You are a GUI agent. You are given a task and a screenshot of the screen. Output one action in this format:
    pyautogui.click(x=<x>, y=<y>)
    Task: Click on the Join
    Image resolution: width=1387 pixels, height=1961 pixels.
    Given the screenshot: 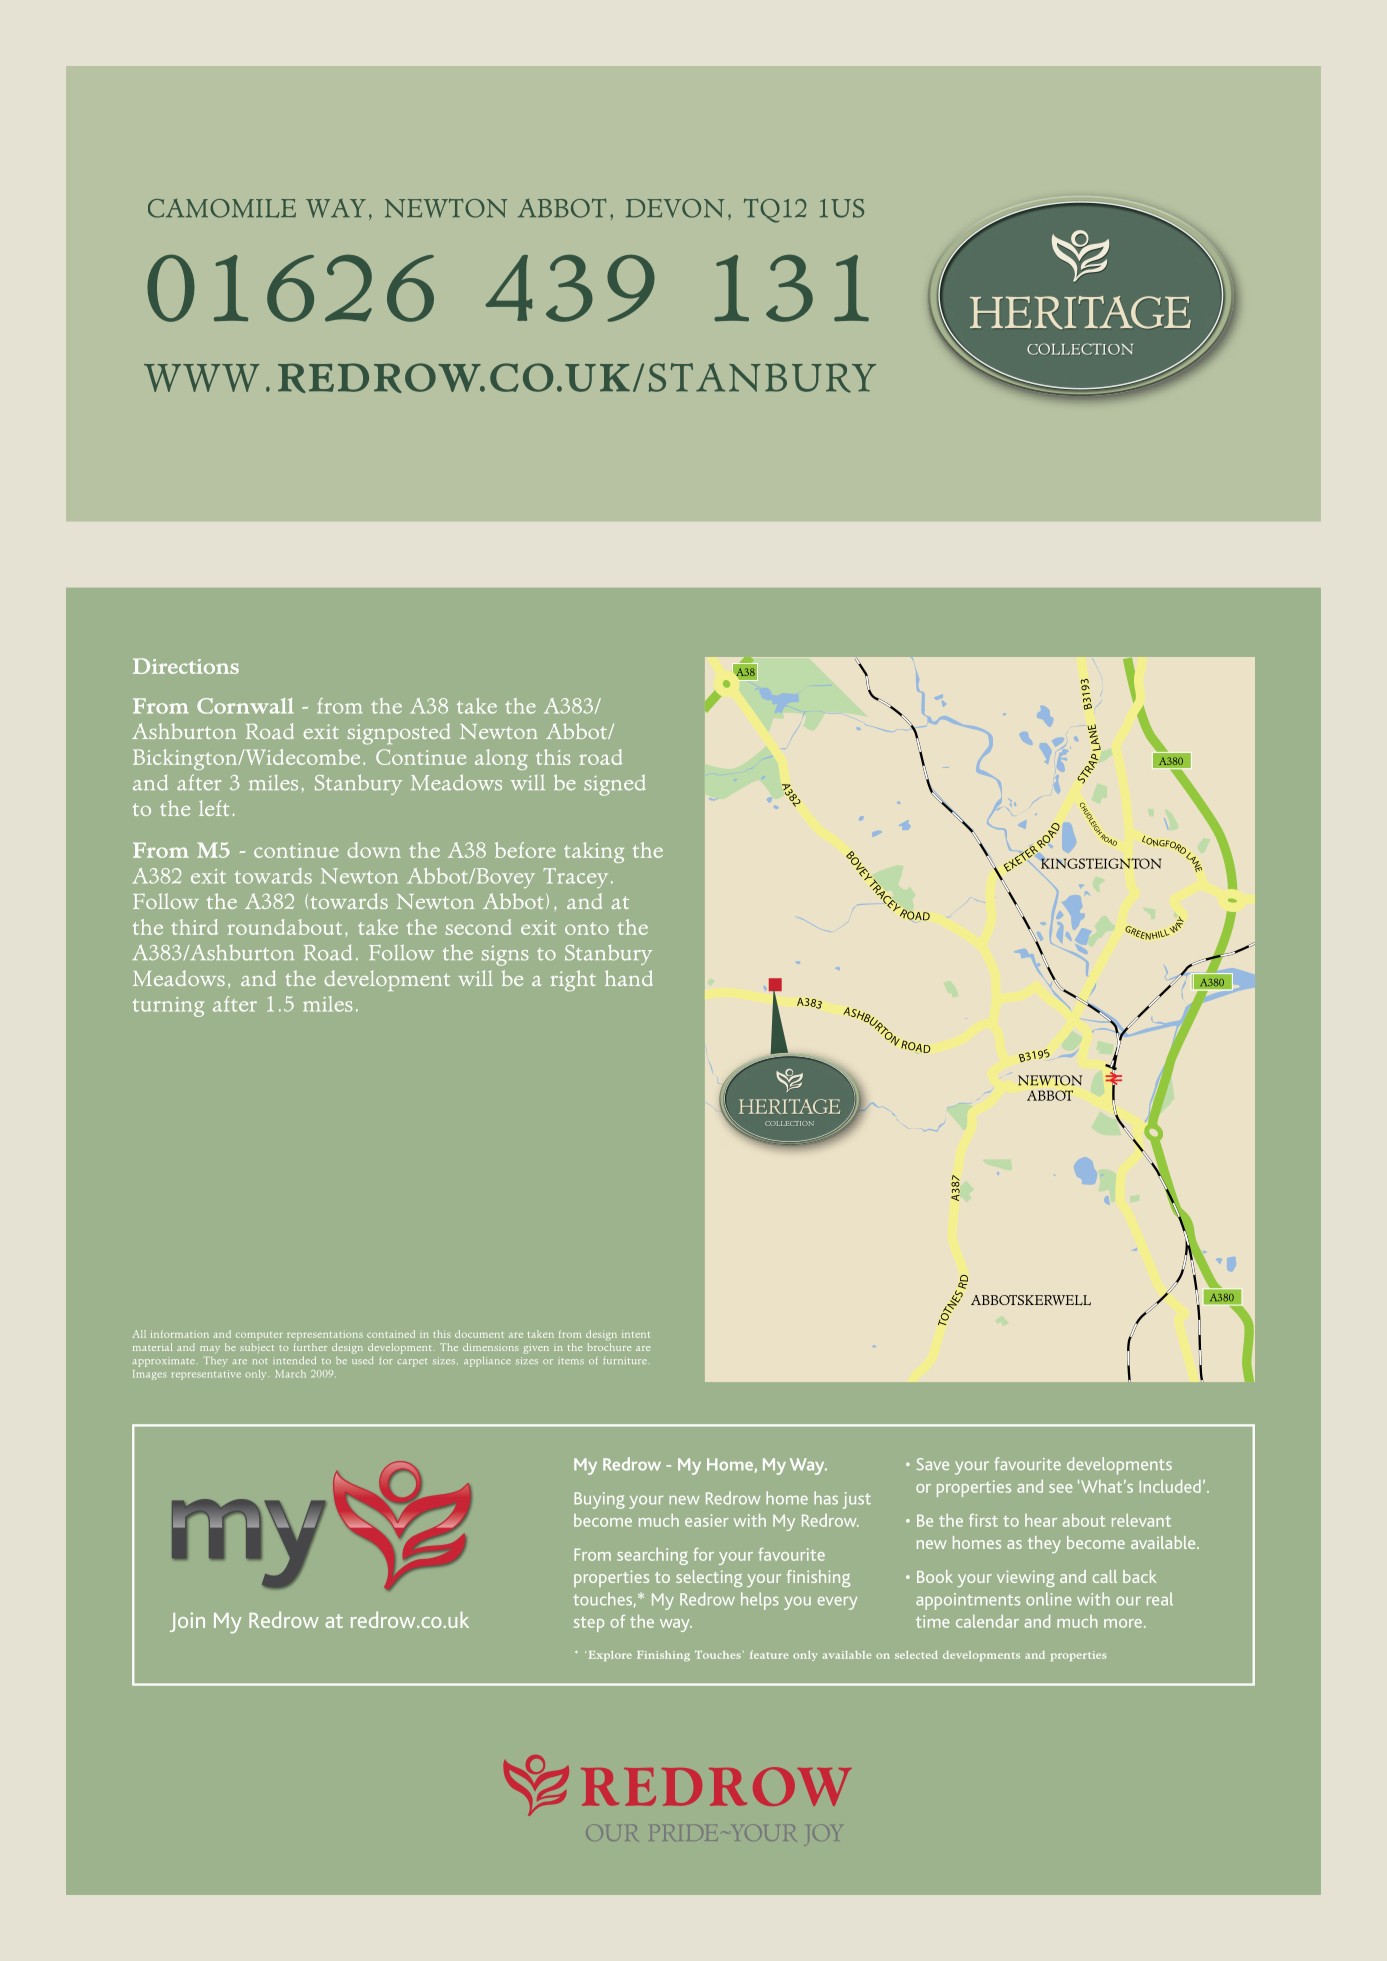 What is the action you would take?
    pyautogui.click(x=187, y=1622)
